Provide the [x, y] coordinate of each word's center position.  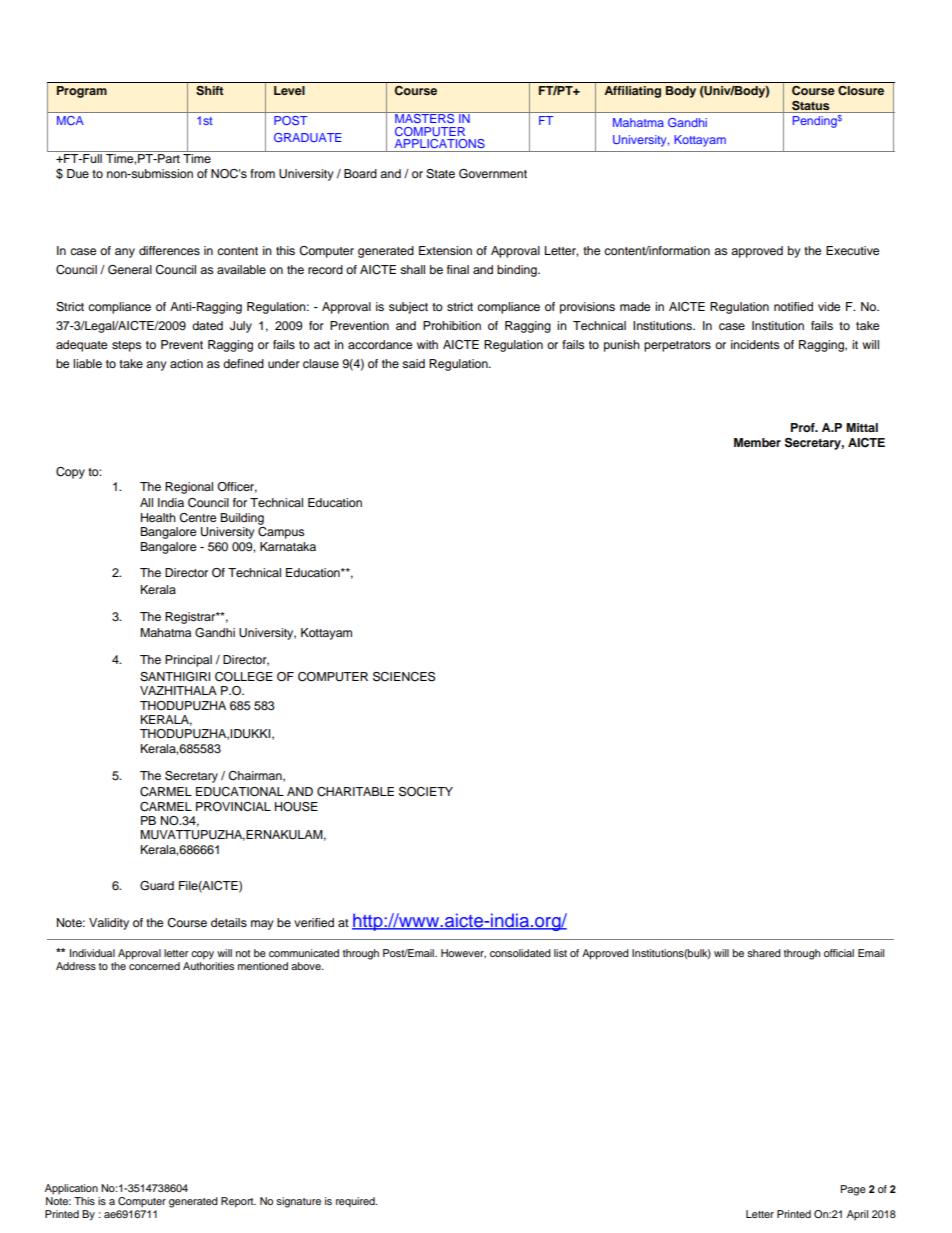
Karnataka [288, 546]
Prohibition [452, 325]
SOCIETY [426, 792]
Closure [861, 91]
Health [158, 517]
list [560, 953]
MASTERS [425, 117]
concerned [154, 964]
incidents [755, 344]
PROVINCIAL [233, 807]
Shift [210, 91]
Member [757, 442]
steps [126, 346]
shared [764, 953]
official [839, 953]
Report [238, 1202]
